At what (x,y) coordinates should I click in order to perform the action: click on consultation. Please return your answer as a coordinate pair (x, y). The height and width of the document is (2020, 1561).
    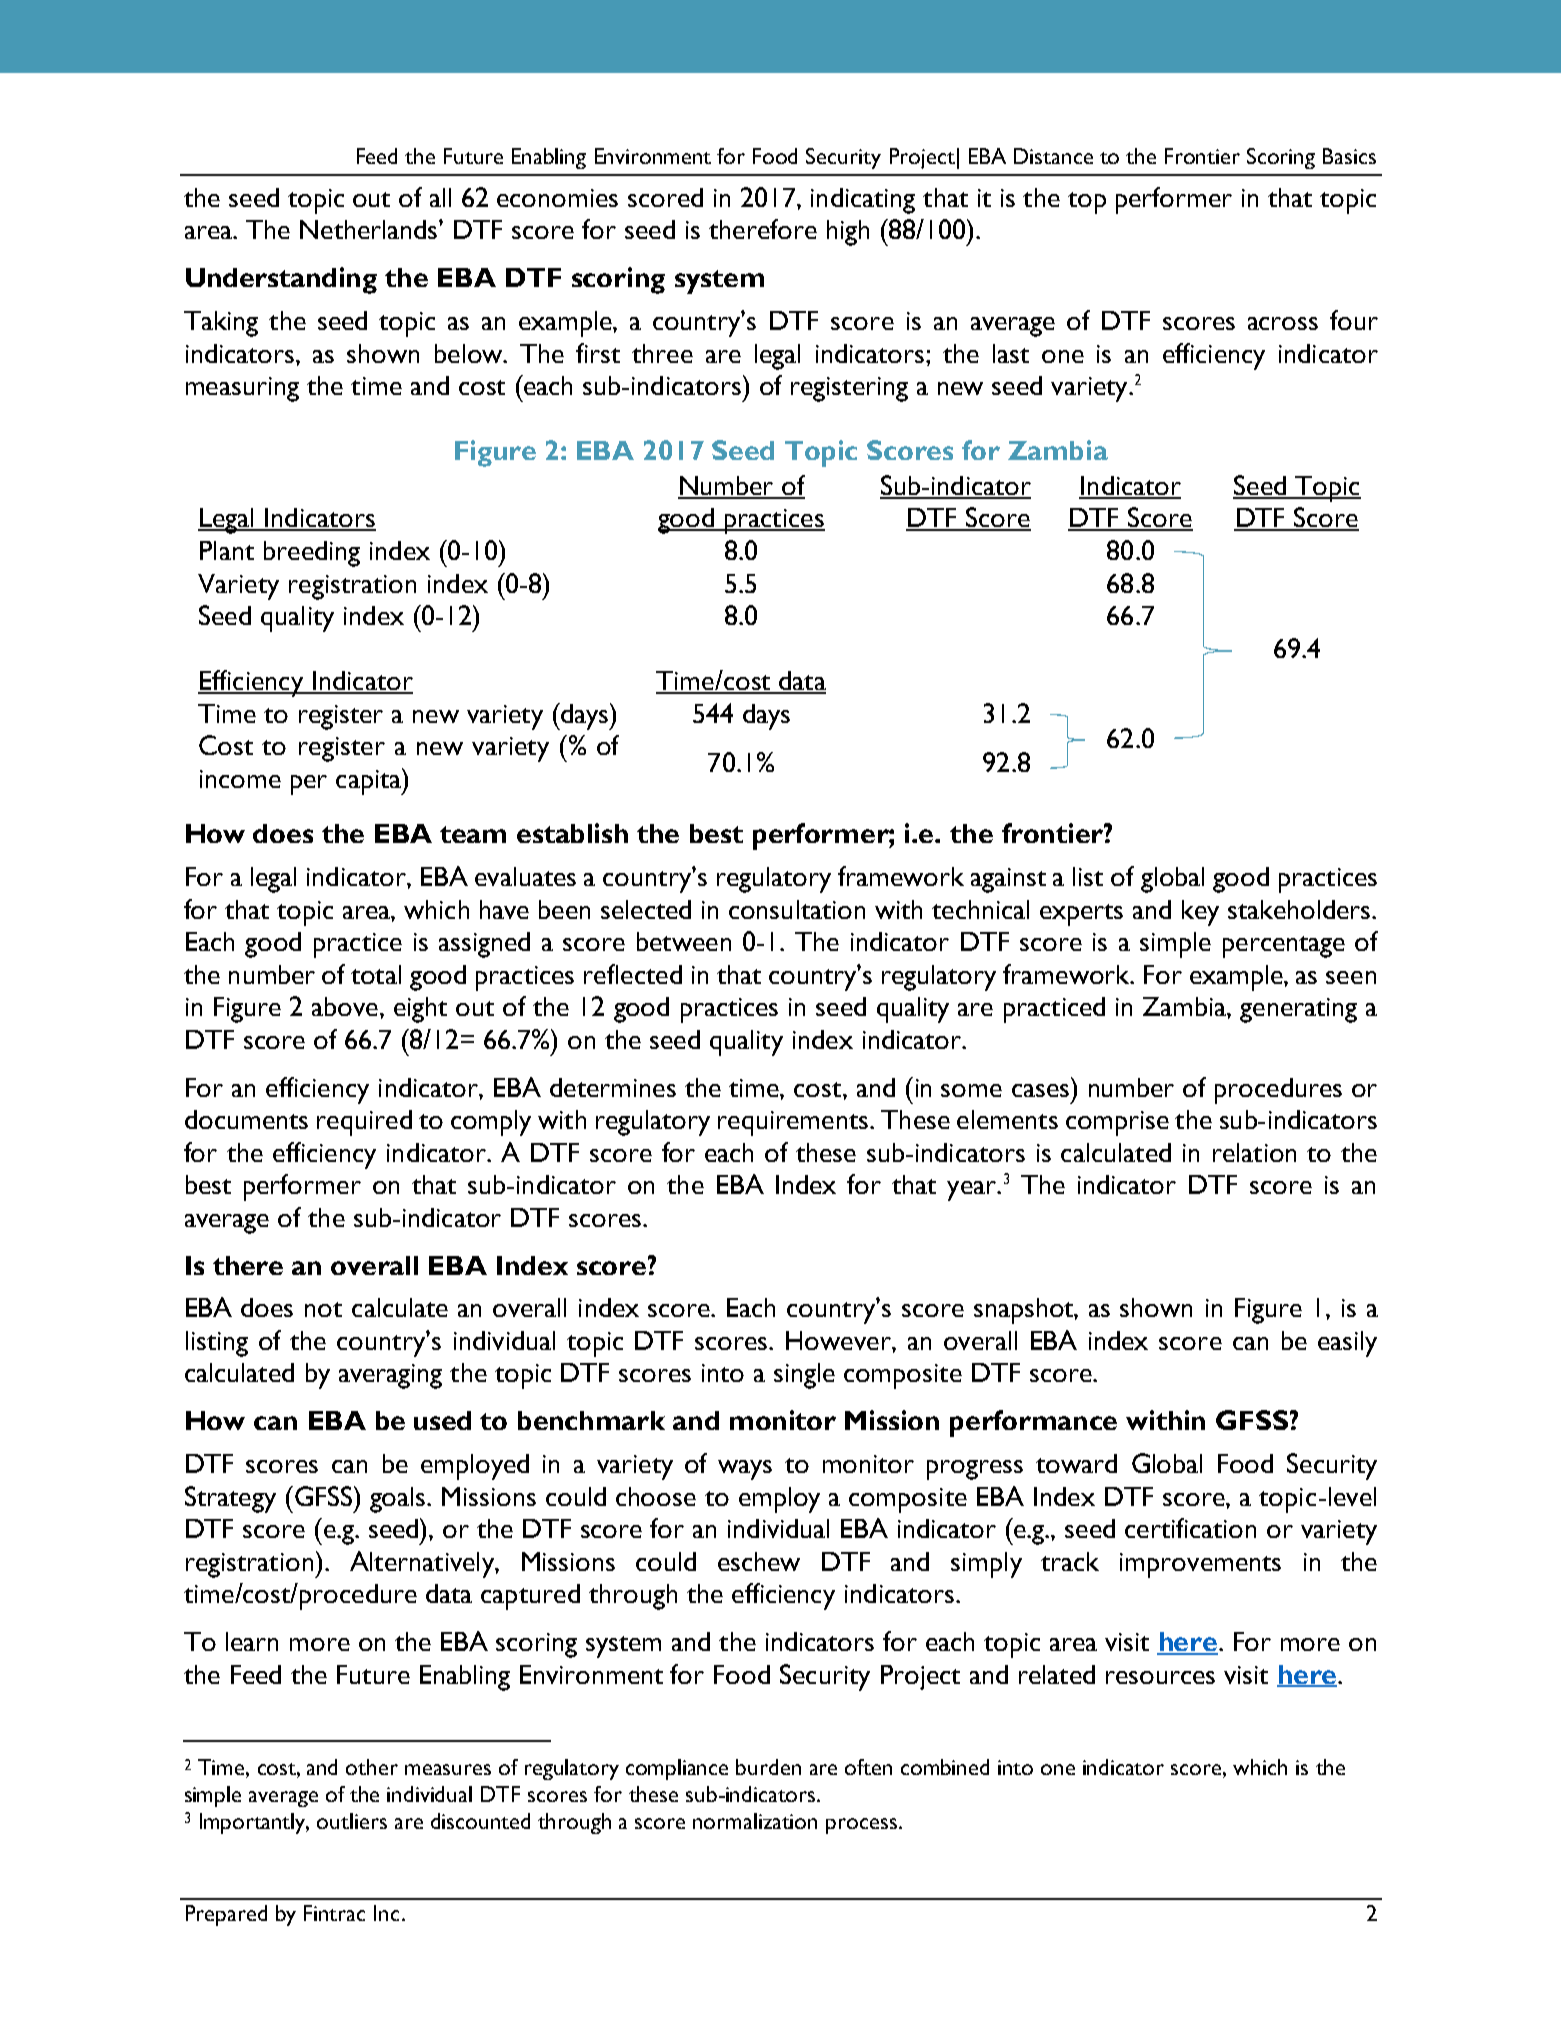
    Looking at the image, I should click on (797, 909).
